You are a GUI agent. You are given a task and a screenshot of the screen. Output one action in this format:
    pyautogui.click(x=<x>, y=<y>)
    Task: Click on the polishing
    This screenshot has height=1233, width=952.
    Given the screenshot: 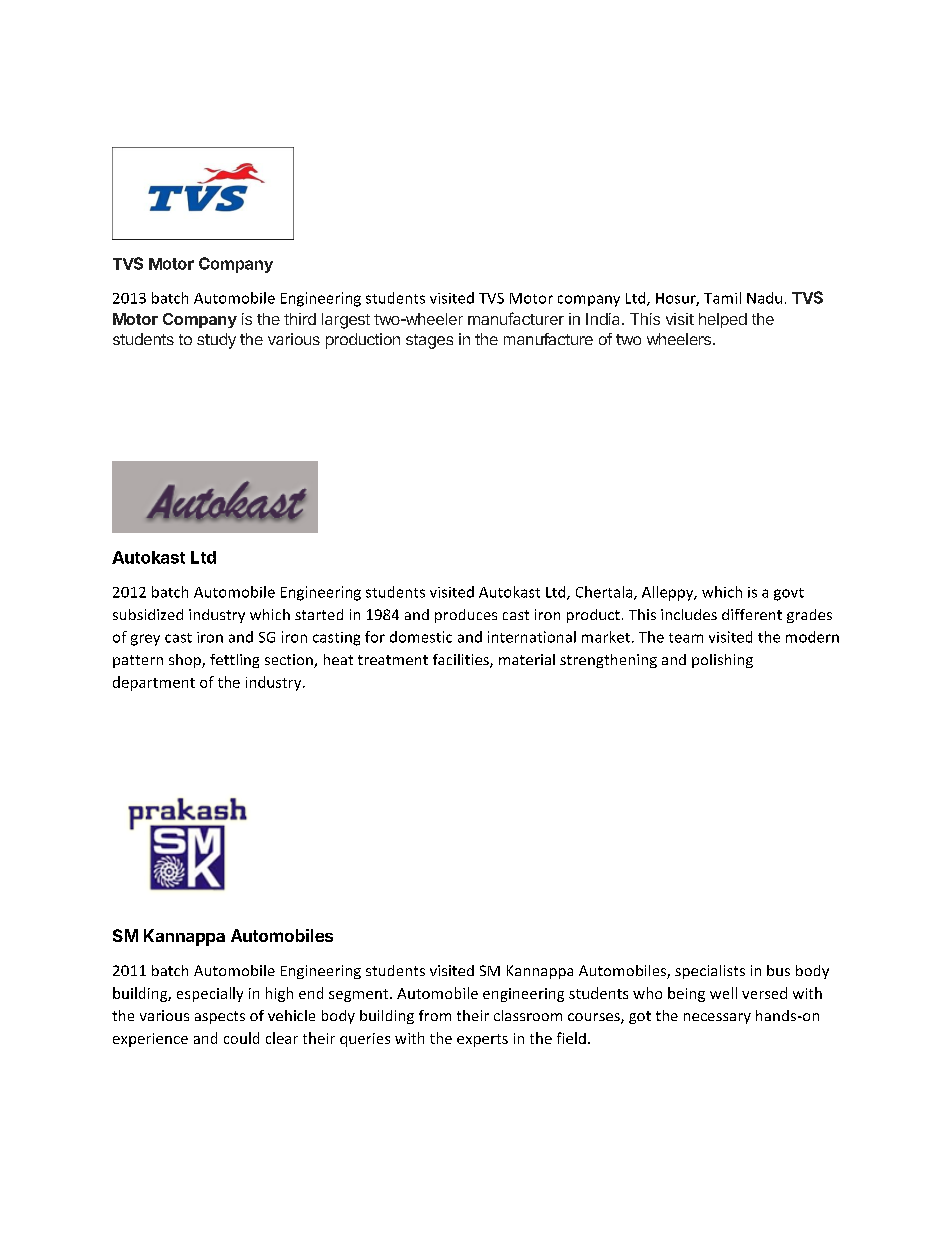 What is the action you would take?
    pyautogui.click(x=722, y=661)
